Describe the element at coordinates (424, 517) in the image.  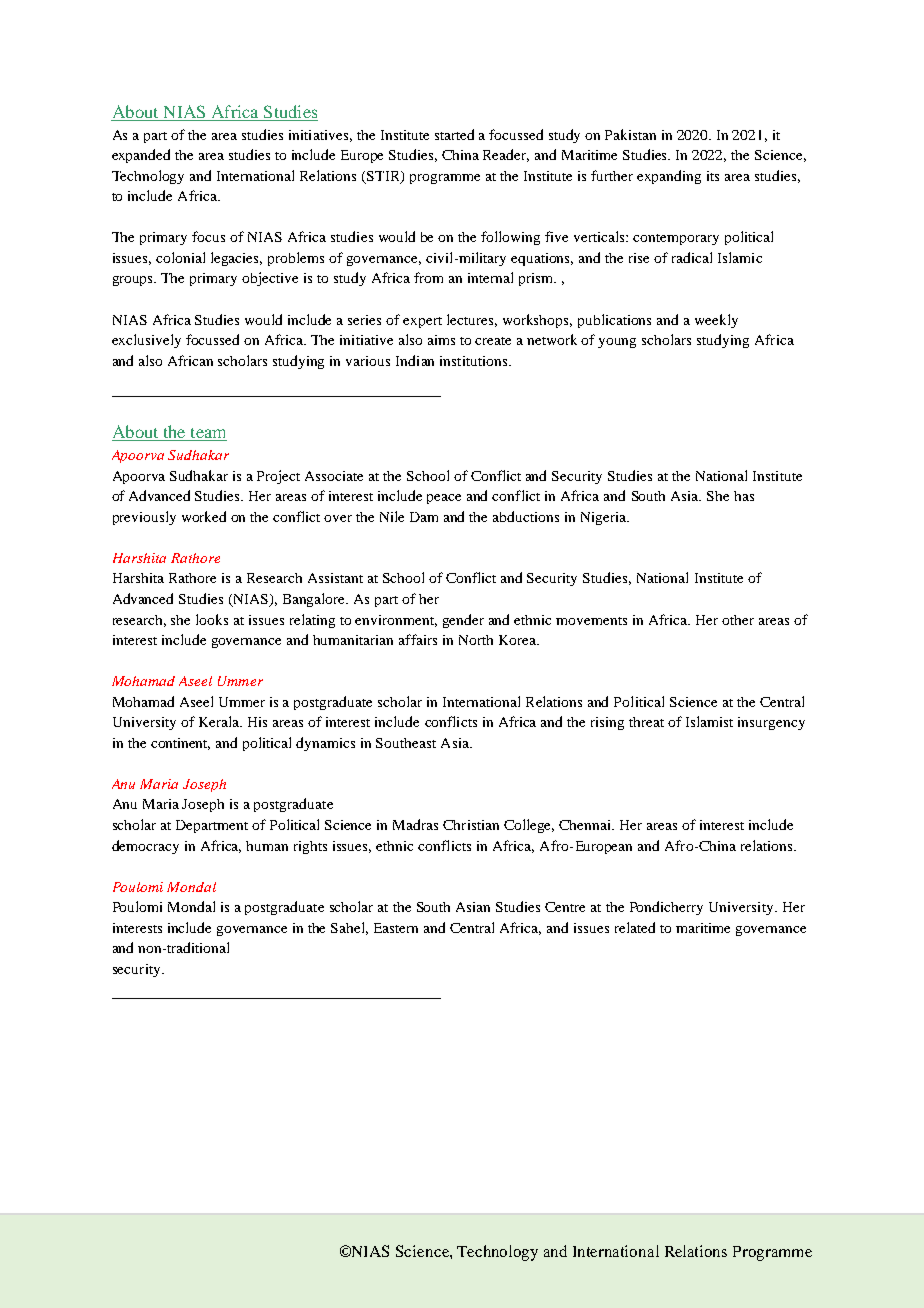
I see `Dam` at that location.
